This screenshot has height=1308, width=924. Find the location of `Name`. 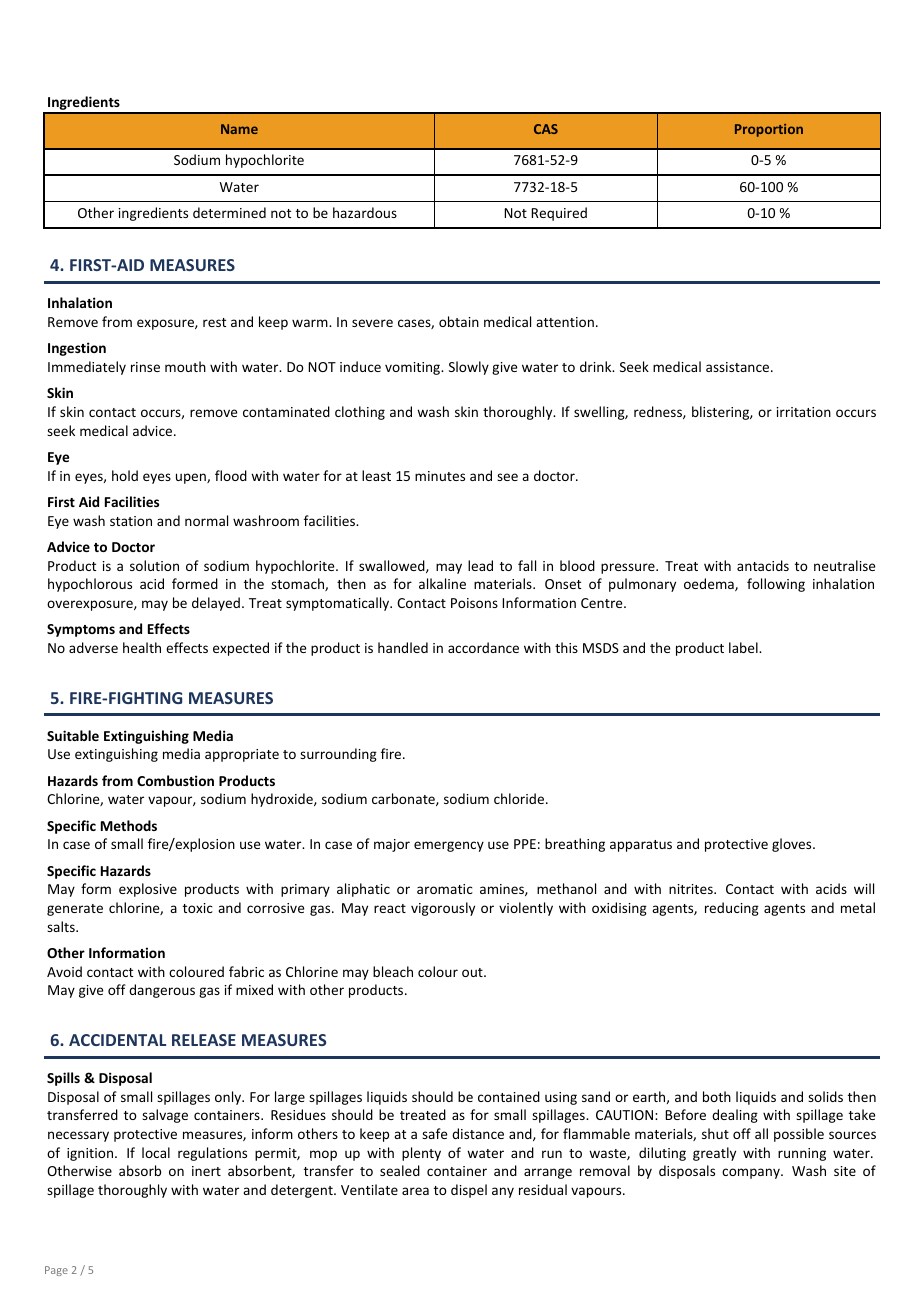

Name is located at coordinates (239, 129).
